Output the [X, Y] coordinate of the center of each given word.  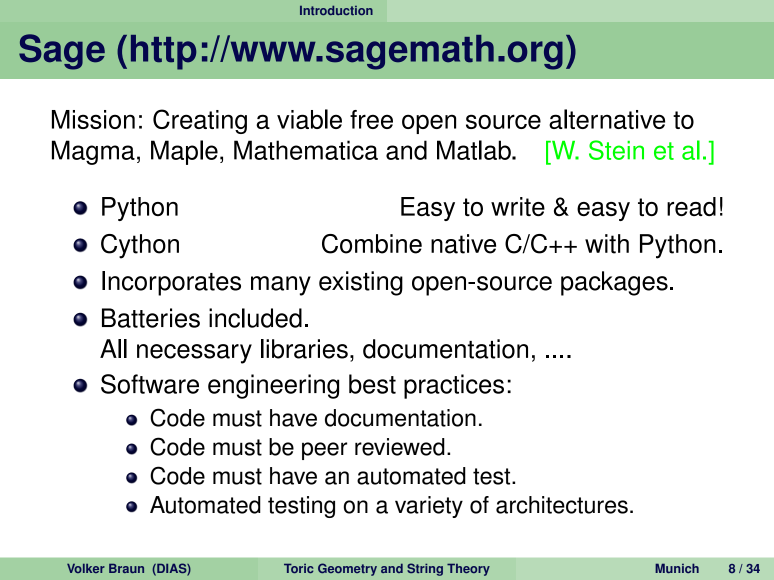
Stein [616, 150]
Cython [140, 246]
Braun [126, 568]
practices [454, 386]
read [691, 206]
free [371, 119]
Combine [372, 244]
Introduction [336, 10]
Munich [677, 568]
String [425, 569]
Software [150, 384]
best [372, 384]
